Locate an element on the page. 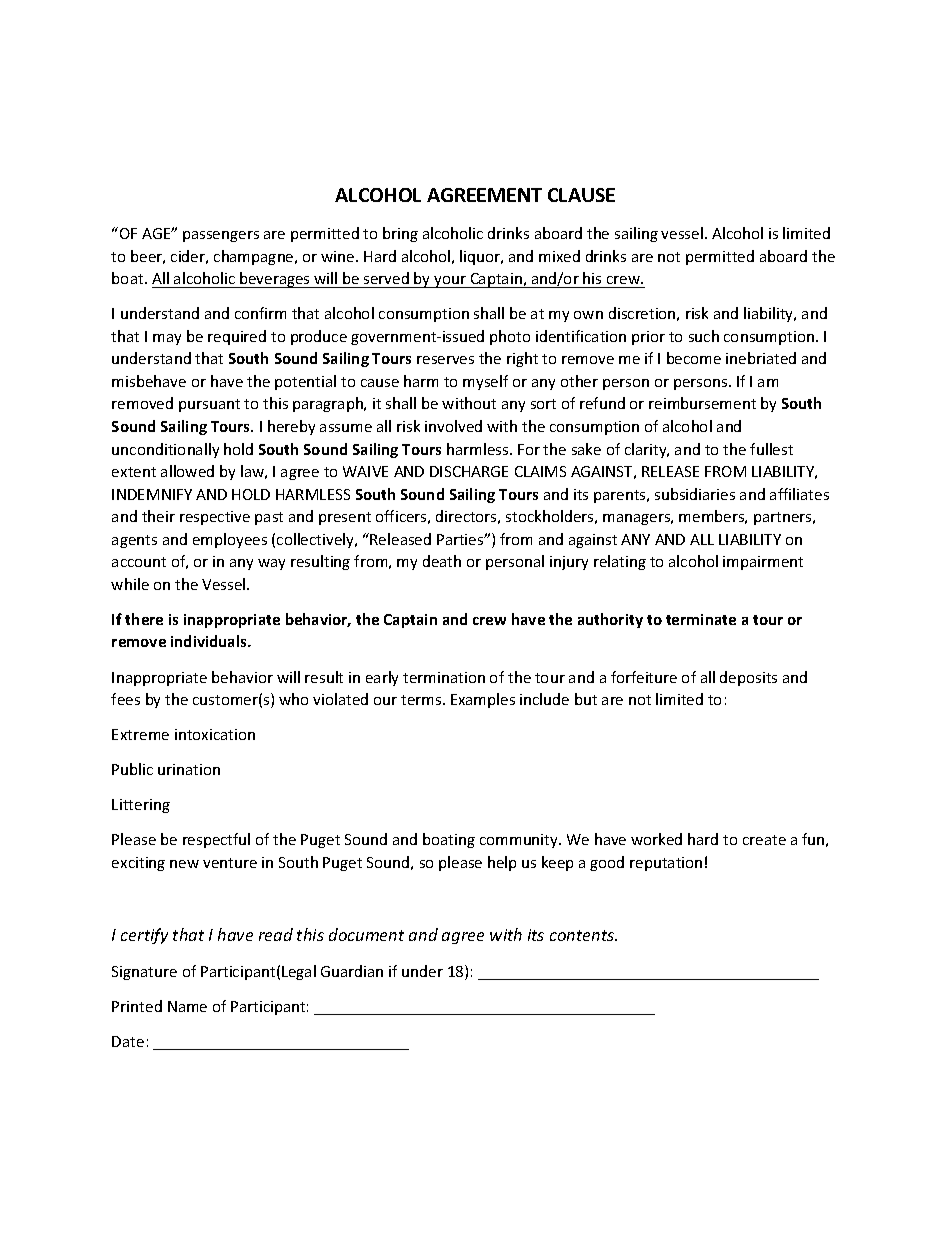 The height and width of the page is (1233, 952). pursuant is located at coordinates (209, 405).
